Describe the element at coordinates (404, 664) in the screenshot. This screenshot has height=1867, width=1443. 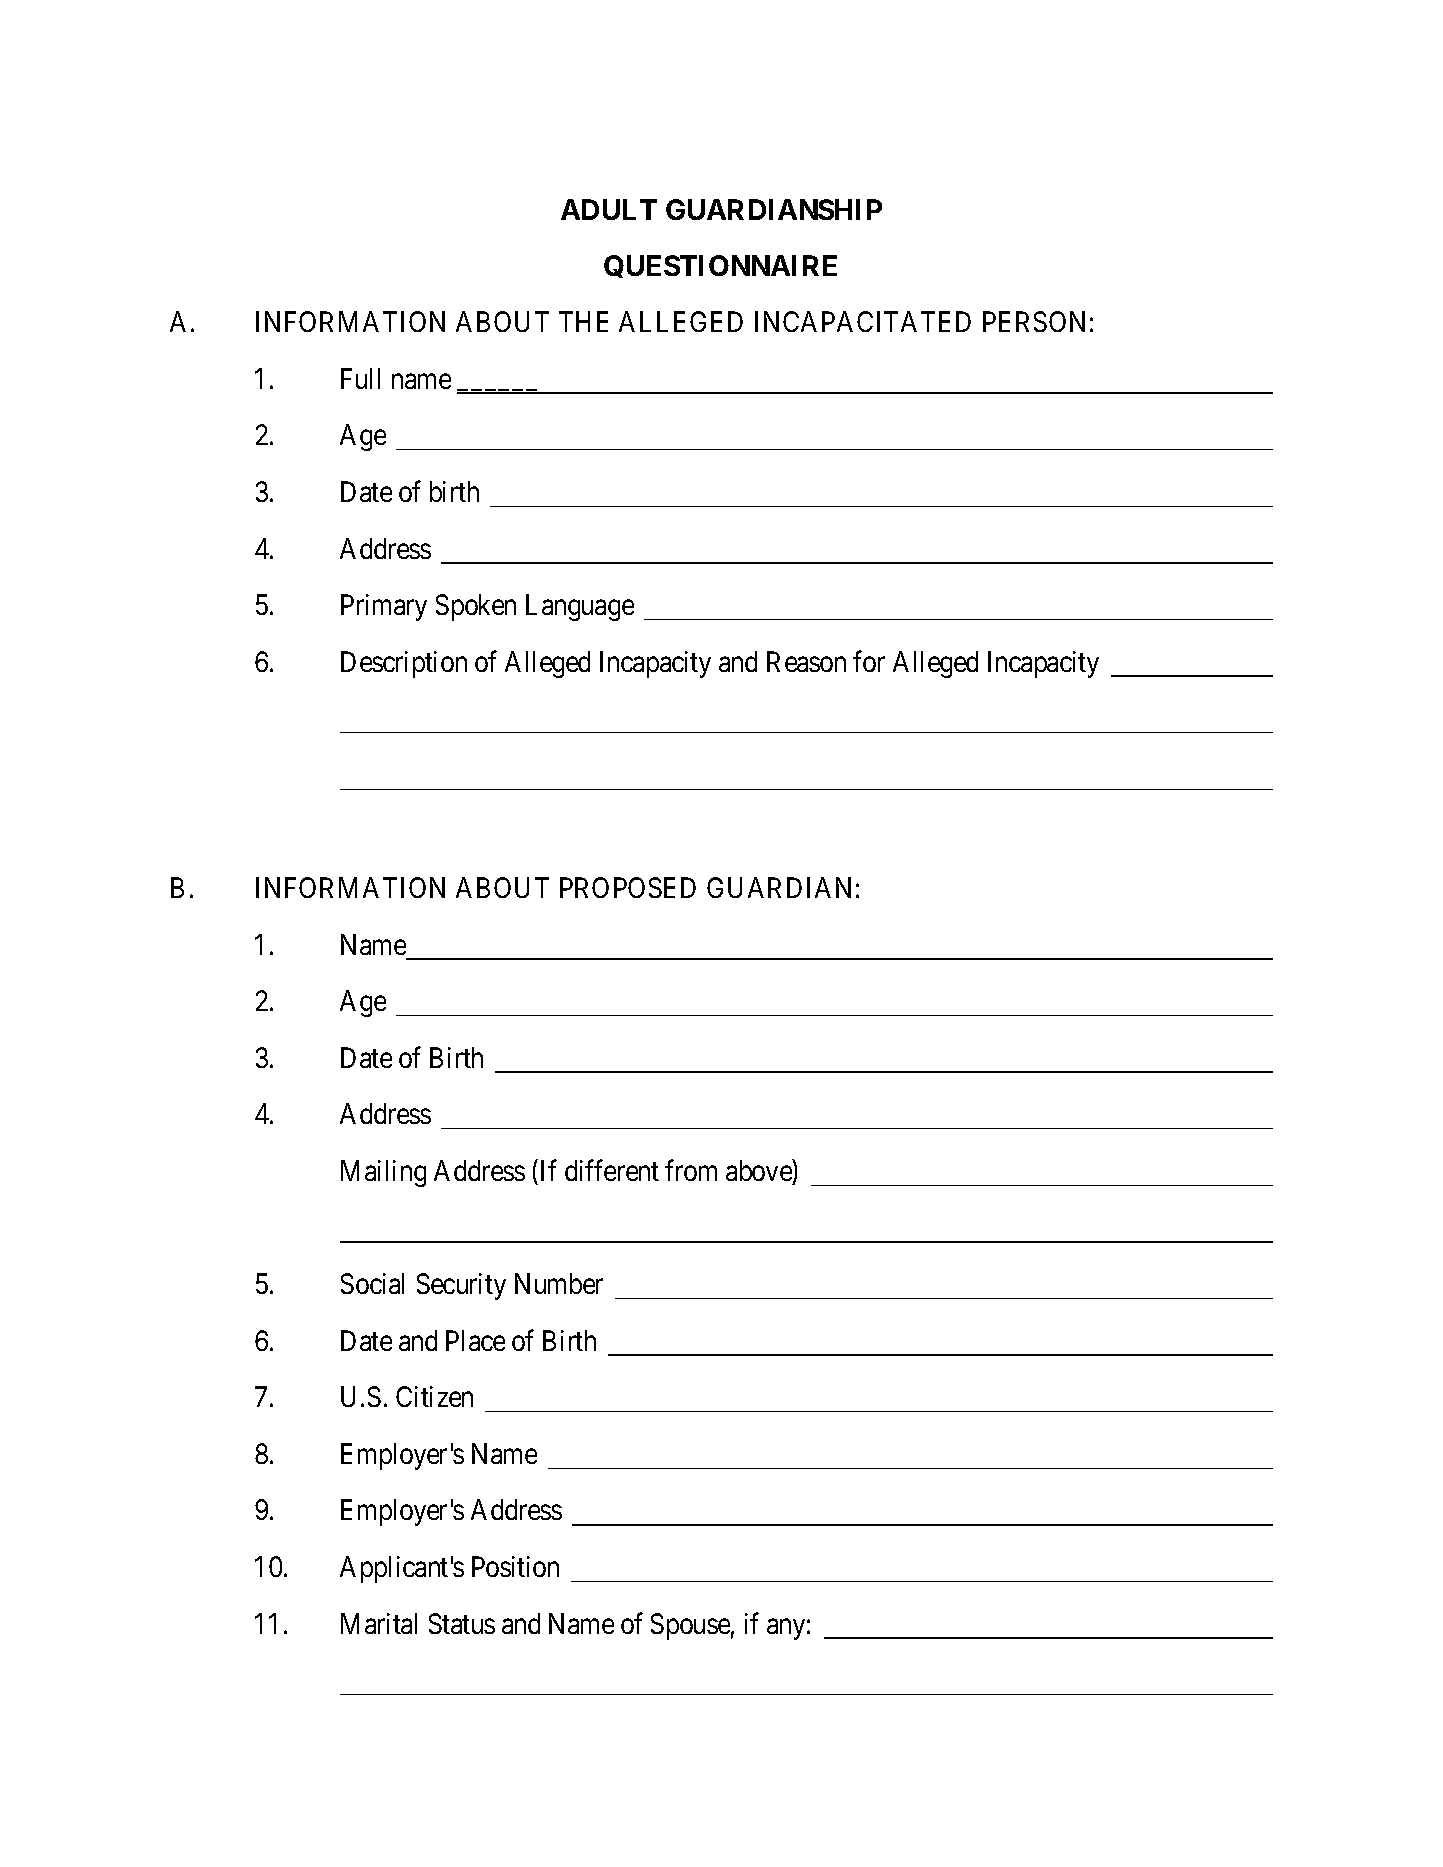
I see `Description` at that location.
